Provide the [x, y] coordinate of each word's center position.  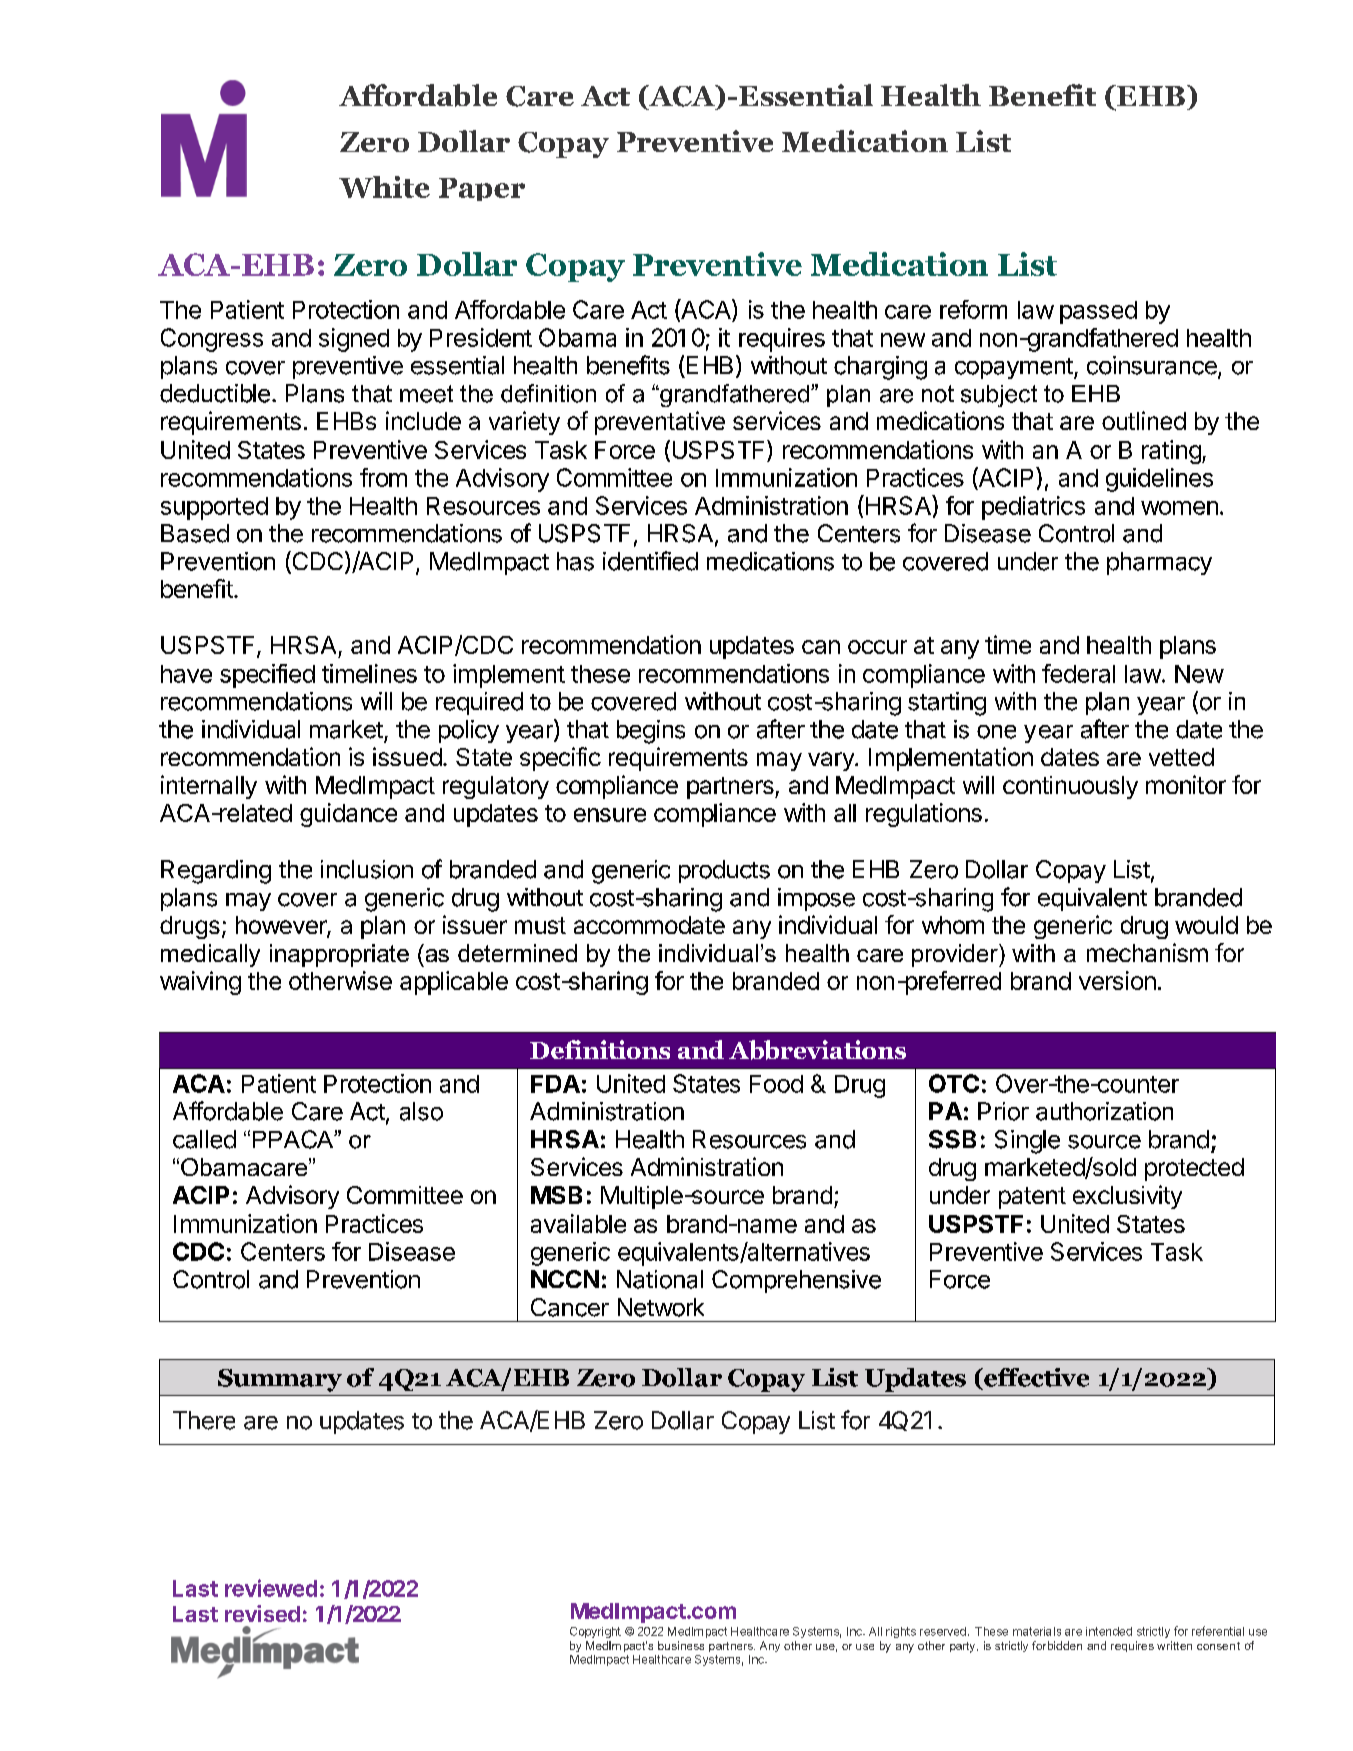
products [724, 871]
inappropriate [339, 955]
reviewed [271, 1588]
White [384, 187]
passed [1098, 312]
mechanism [1147, 952]
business [681, 1645]
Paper [482, 189]
